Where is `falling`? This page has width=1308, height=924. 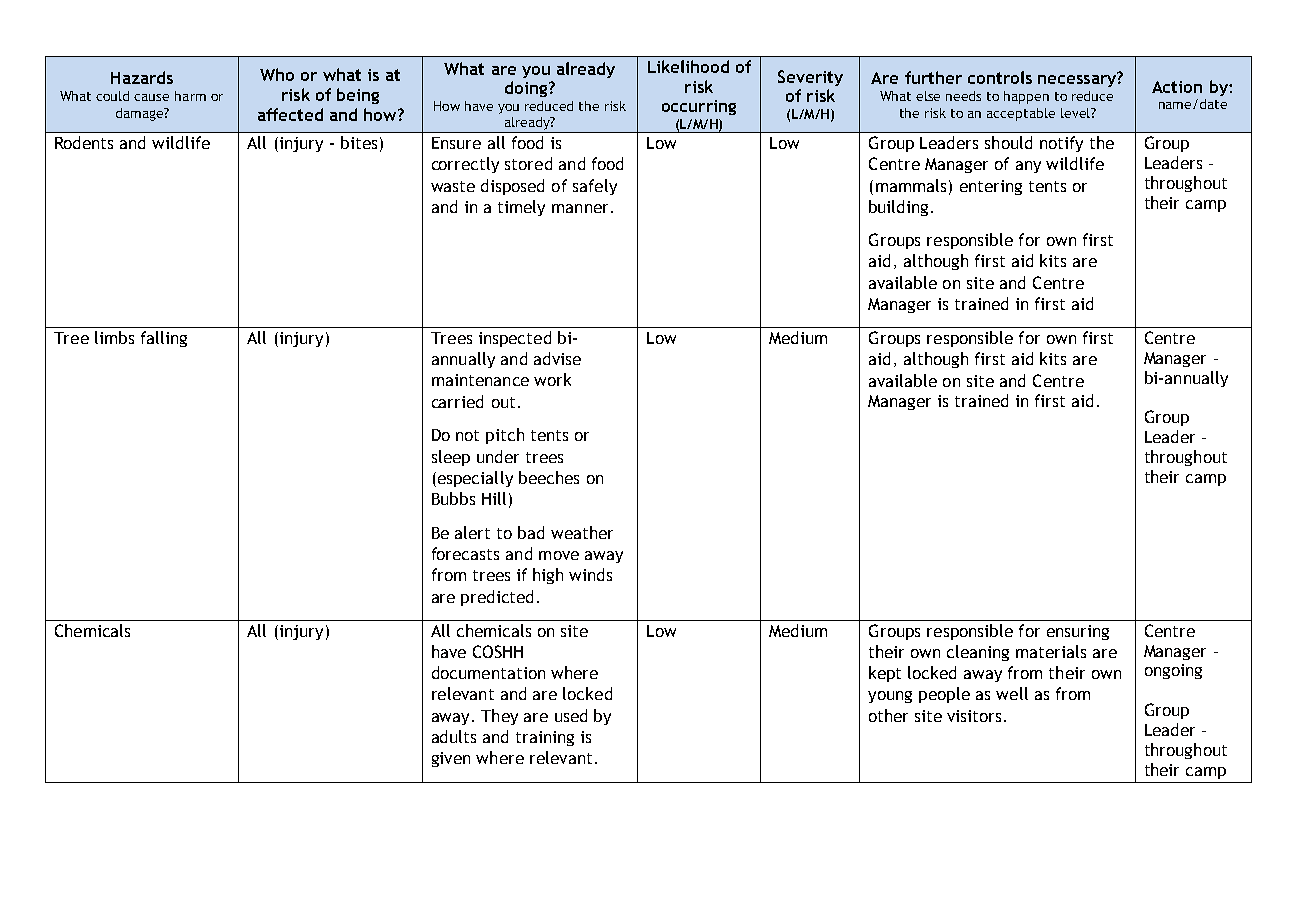 falling is located at coordinates (164, 339).
